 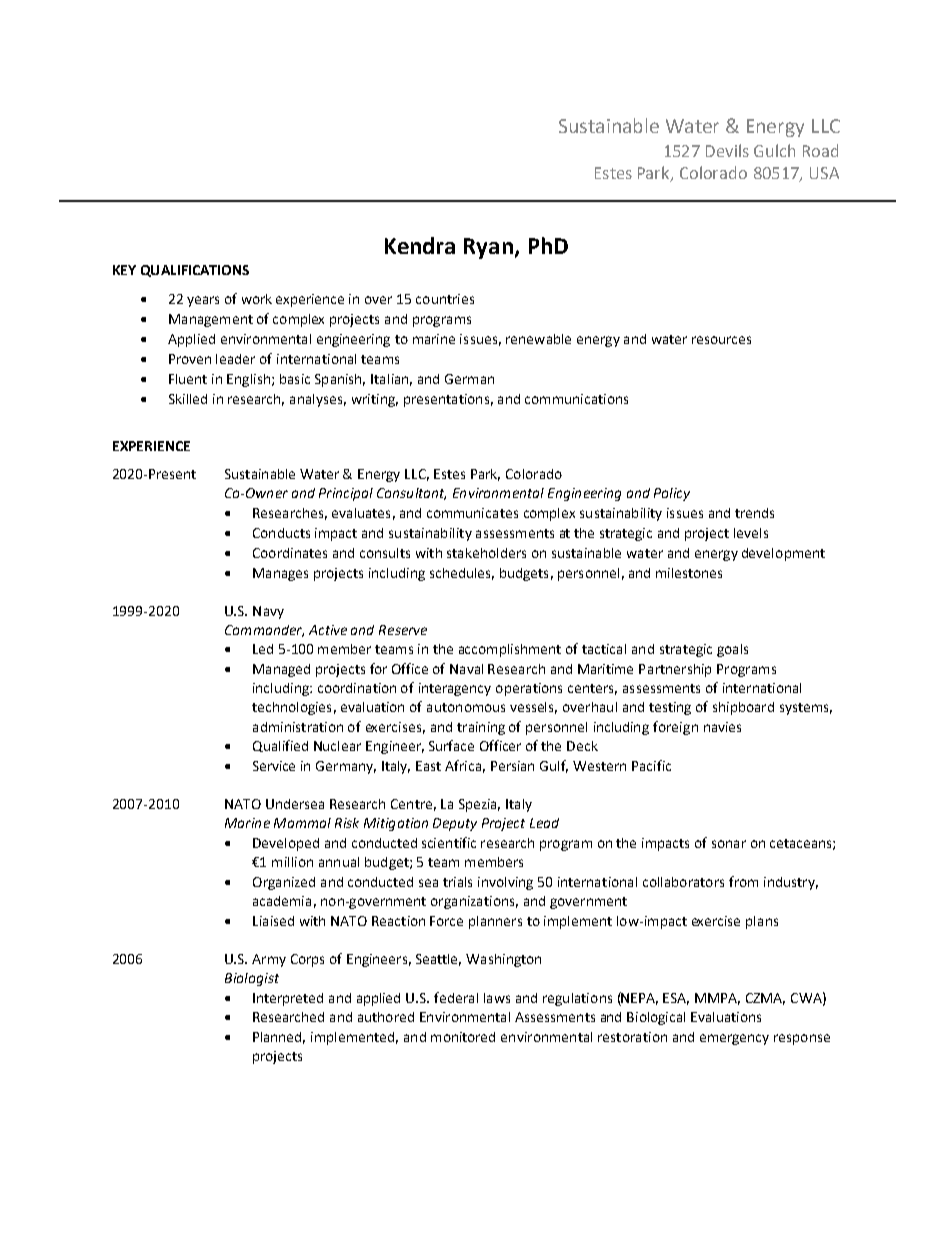 I want to click on emergency, so click(x=734, y=1039).
